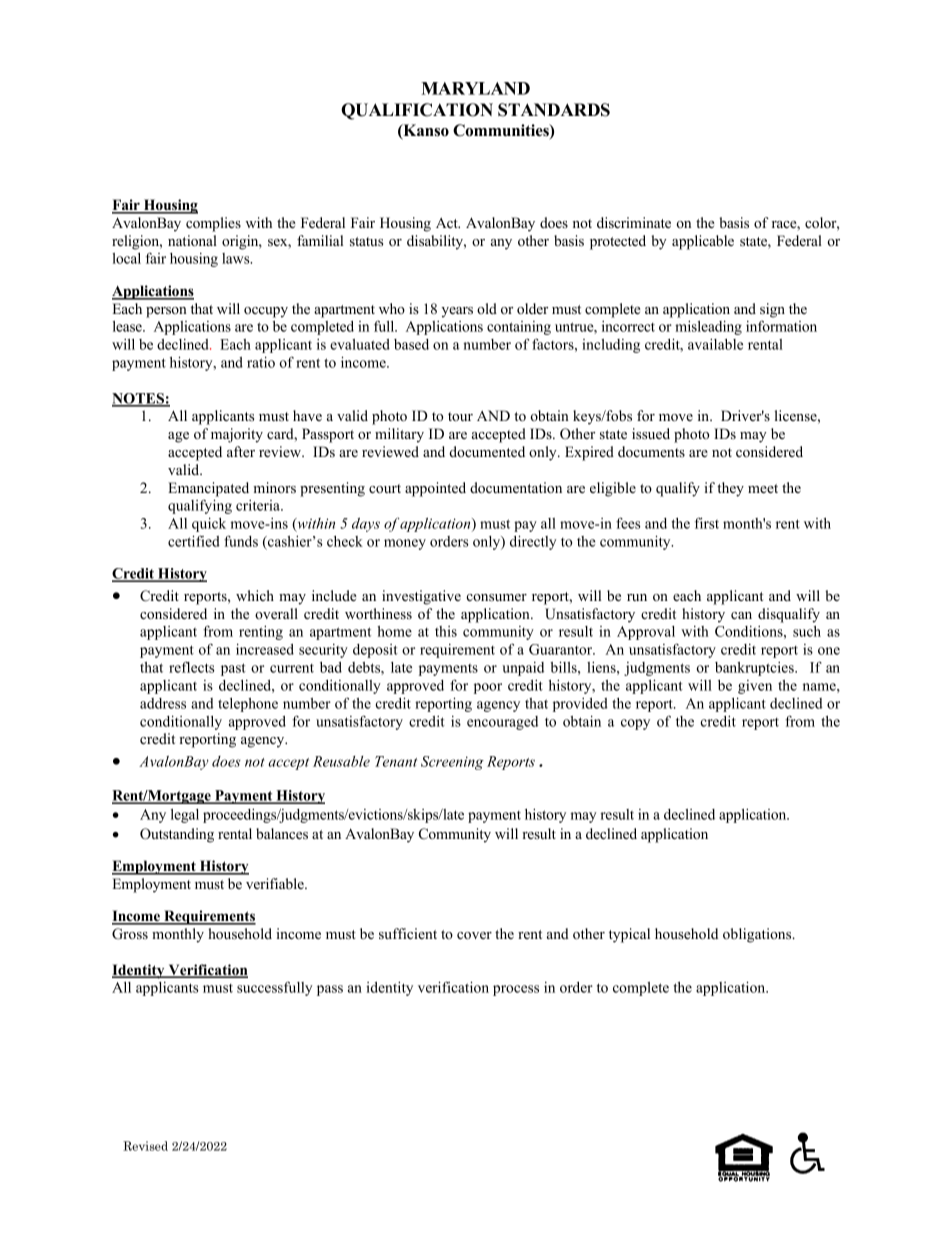 The height and width of the image is (1233, 952). What do you see at coordinates (213, 224) in the image?
I see `complies` at bounding box center [213, 224].
